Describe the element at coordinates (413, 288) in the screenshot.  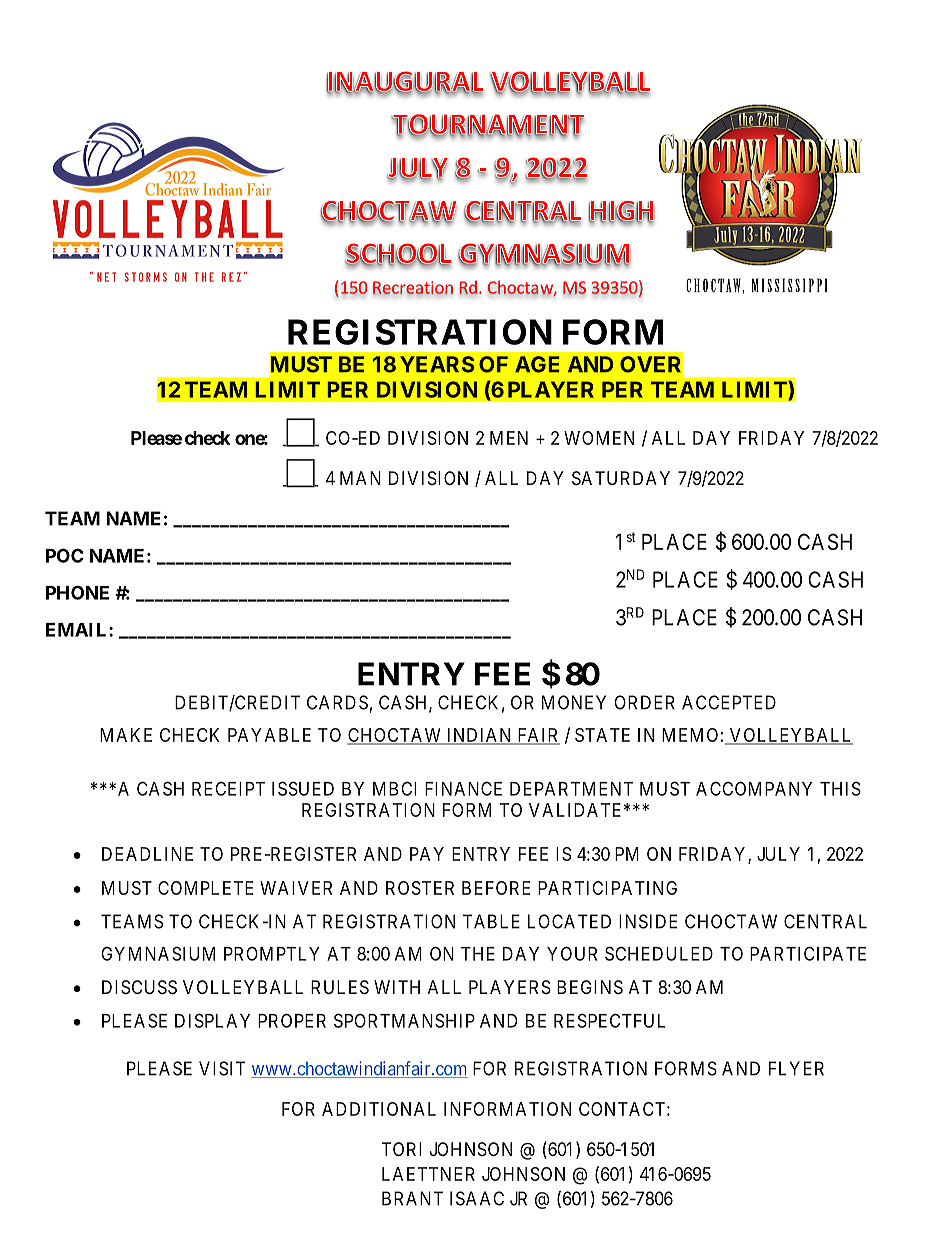
I see `Recreation` at that location.
